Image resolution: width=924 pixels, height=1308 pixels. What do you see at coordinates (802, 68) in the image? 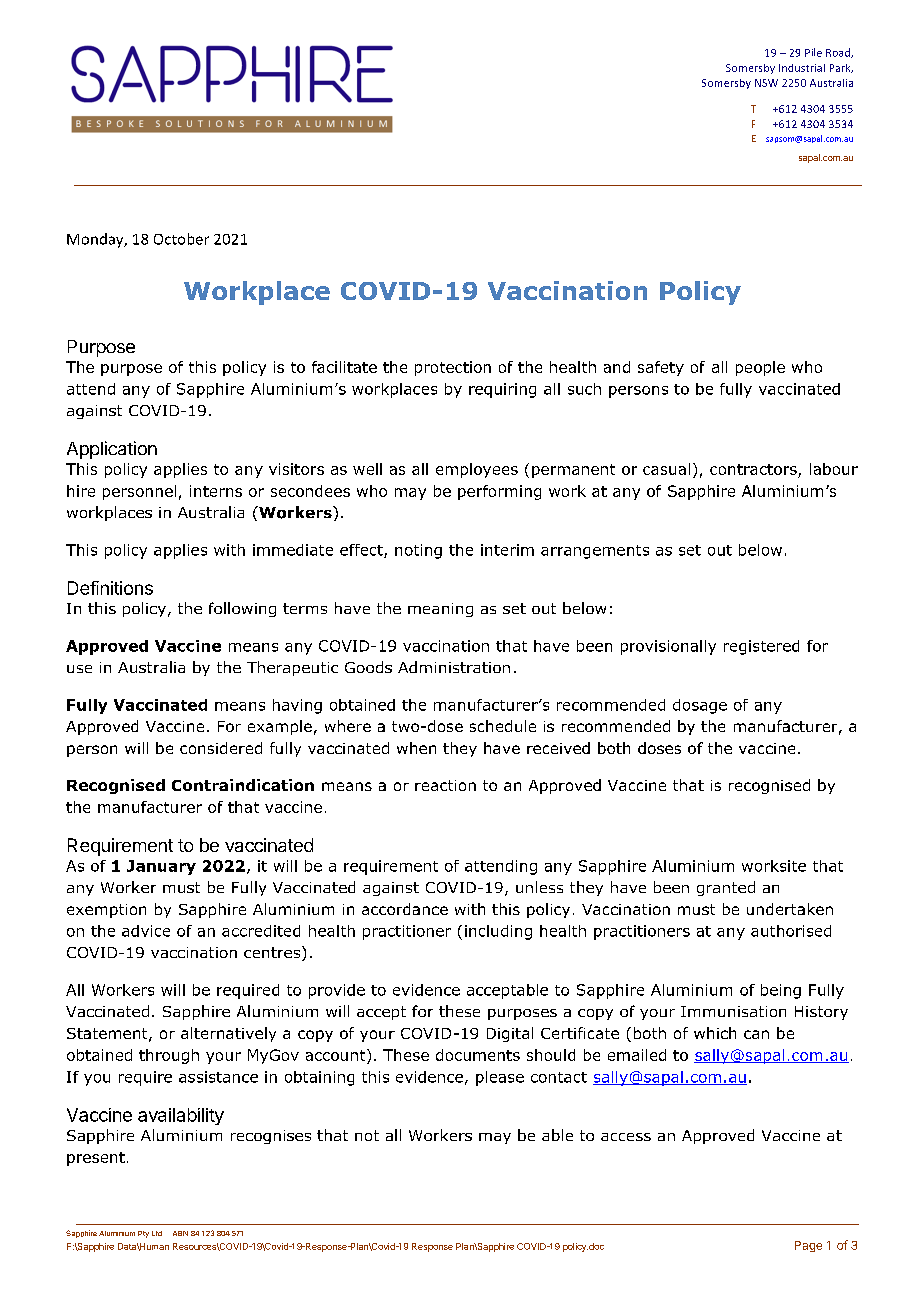
I see `Industrial` at bounding box center [802, 68].
